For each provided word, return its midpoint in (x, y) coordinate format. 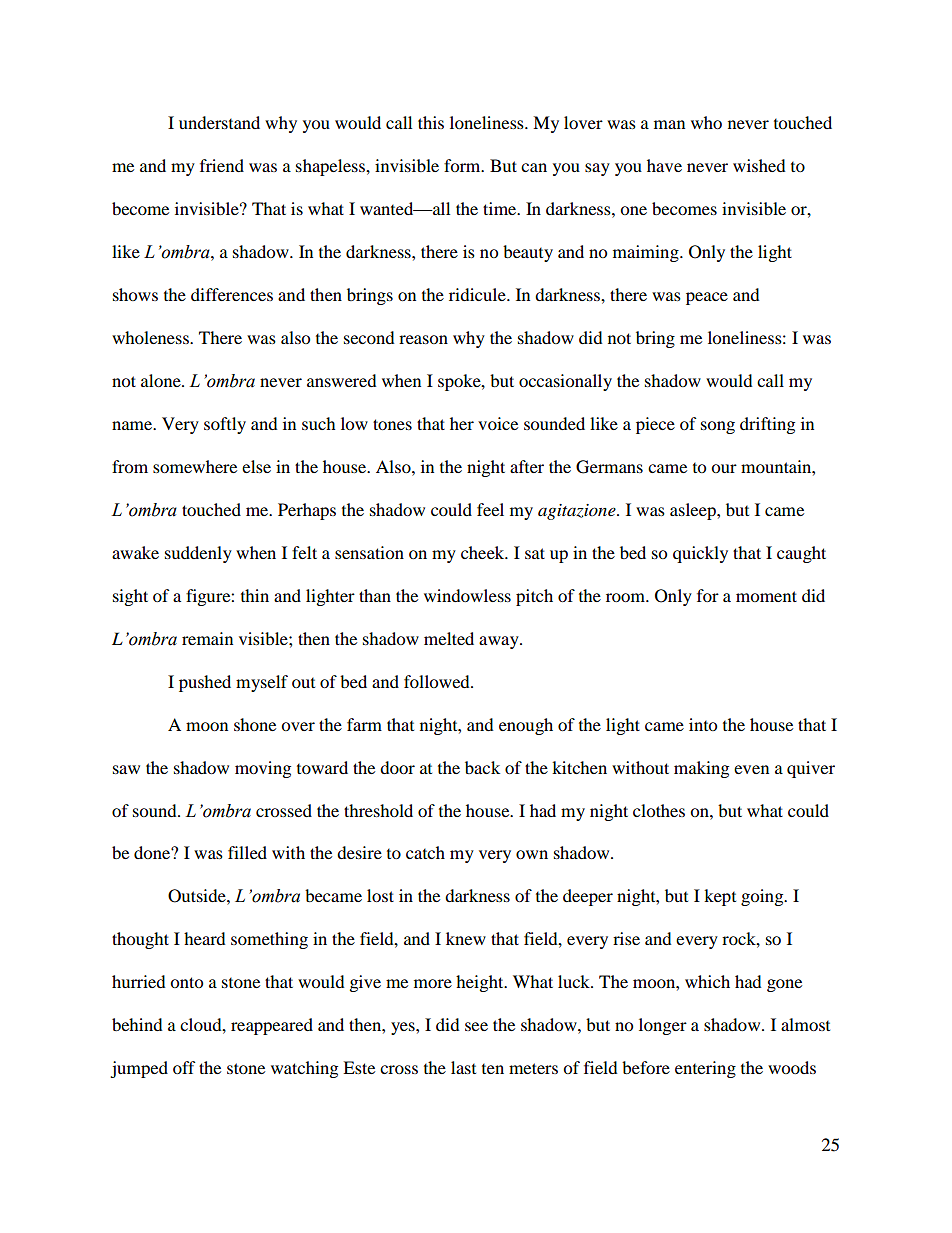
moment (766, 596)
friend (222, 165)
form (463, 165)
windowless (467, 595)
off (184, 1067)
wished (759, 165)
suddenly (198, 554)
